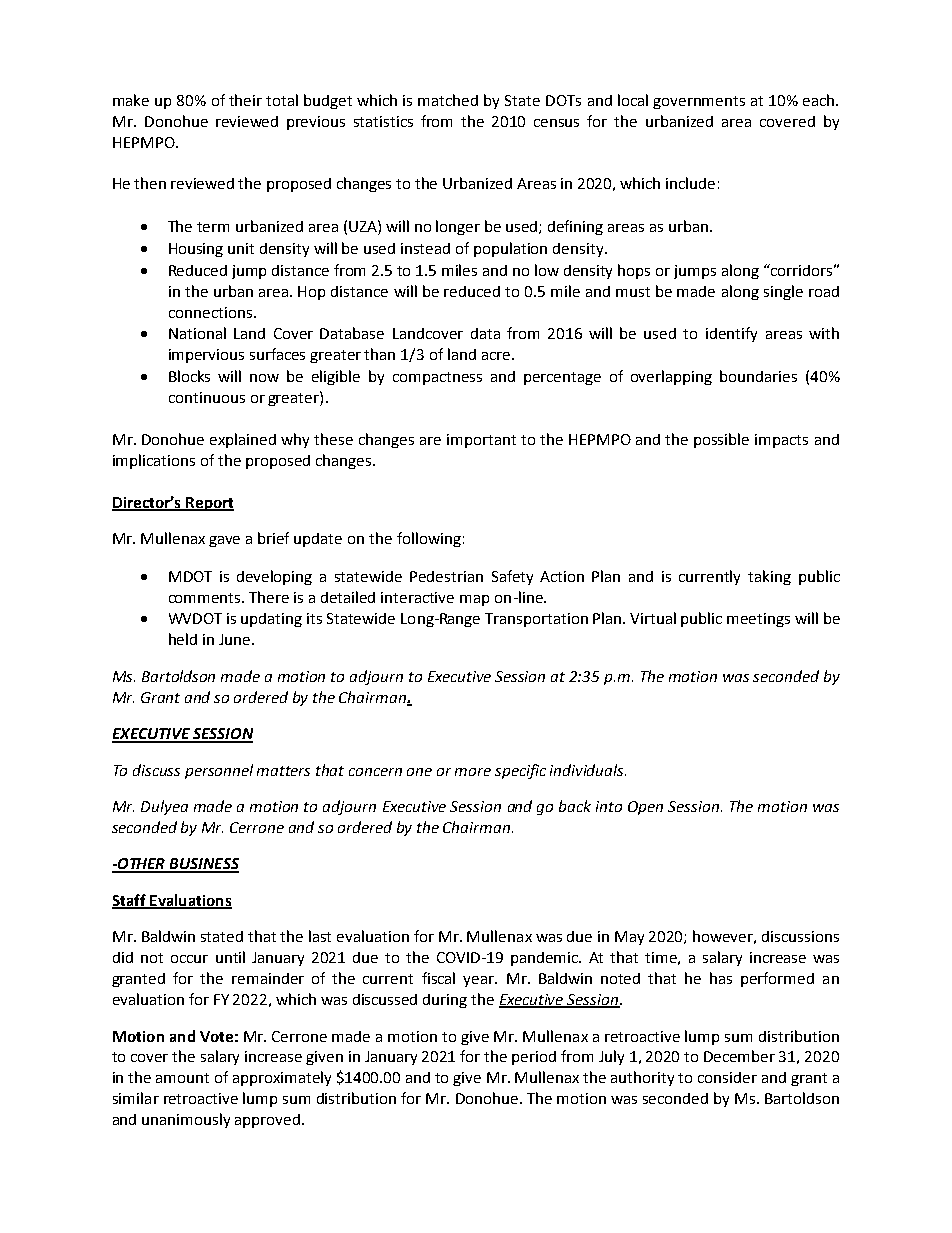 The image size is (952, 1233). What do you see at coordinates (545, 959) in the document?
I see `pandemic` at bounding box center [545, 959].
